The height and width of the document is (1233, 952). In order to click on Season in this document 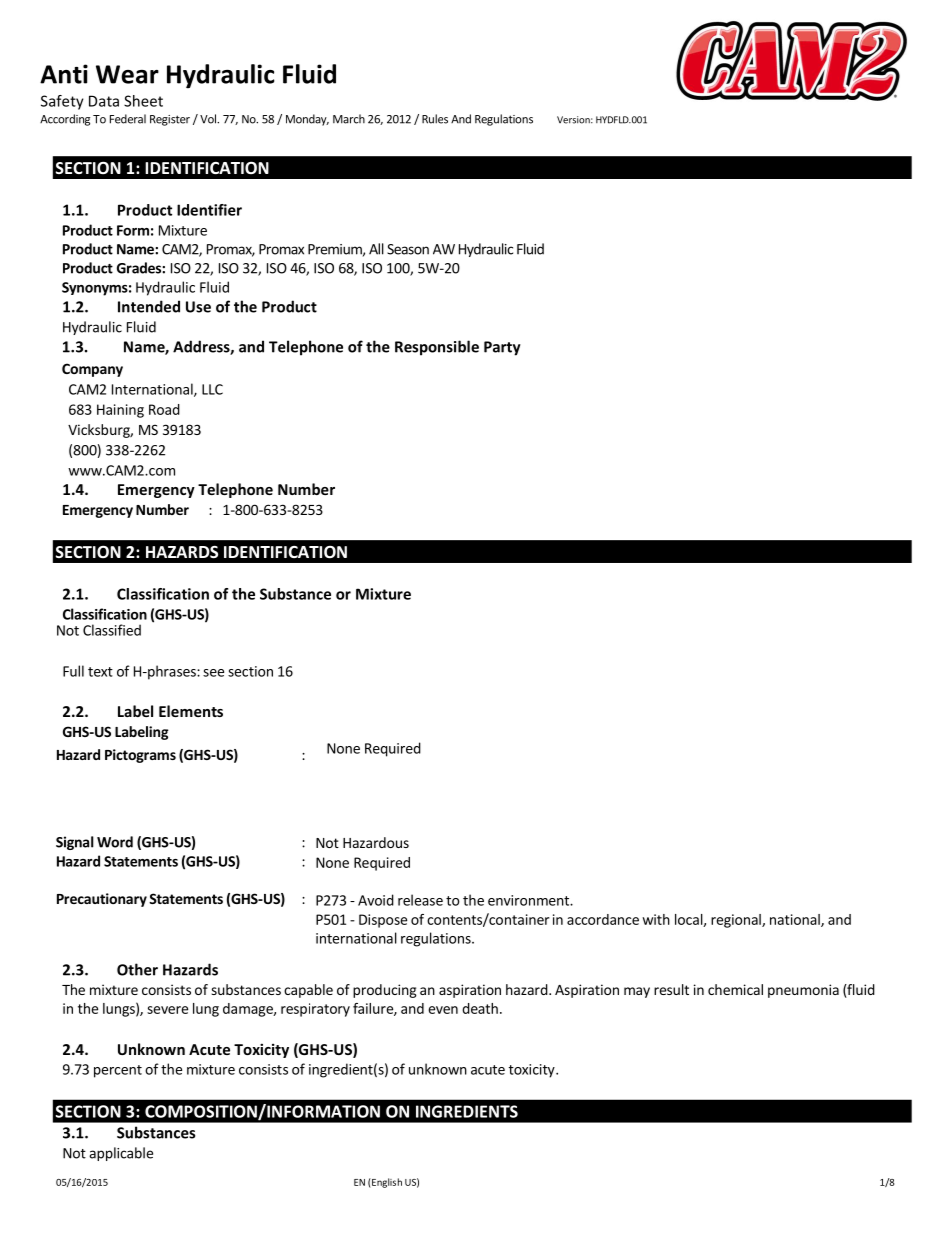, I will do `click(408, 249)`.
